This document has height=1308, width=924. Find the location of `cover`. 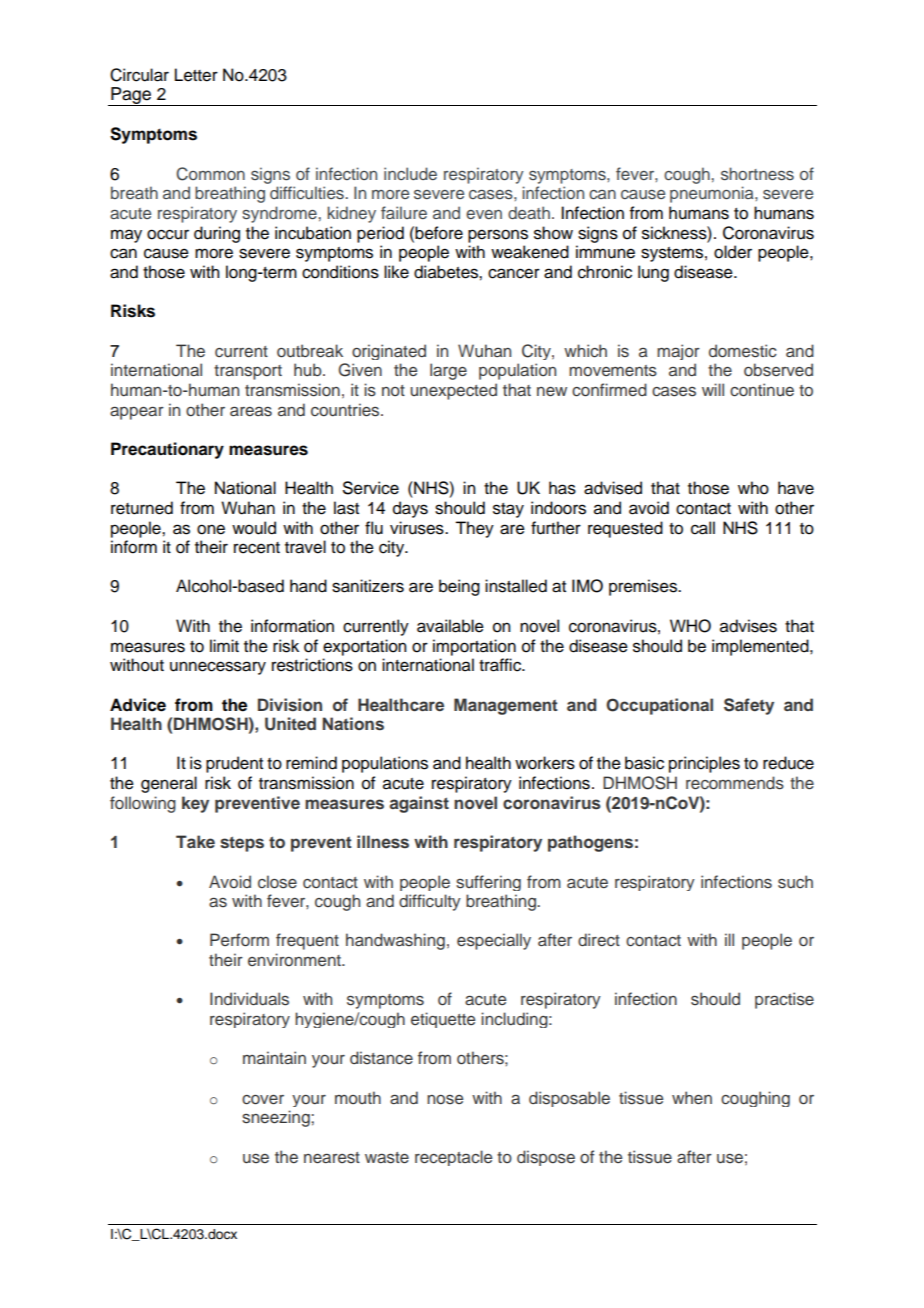

cover is located at coordinates (263, 1100).
